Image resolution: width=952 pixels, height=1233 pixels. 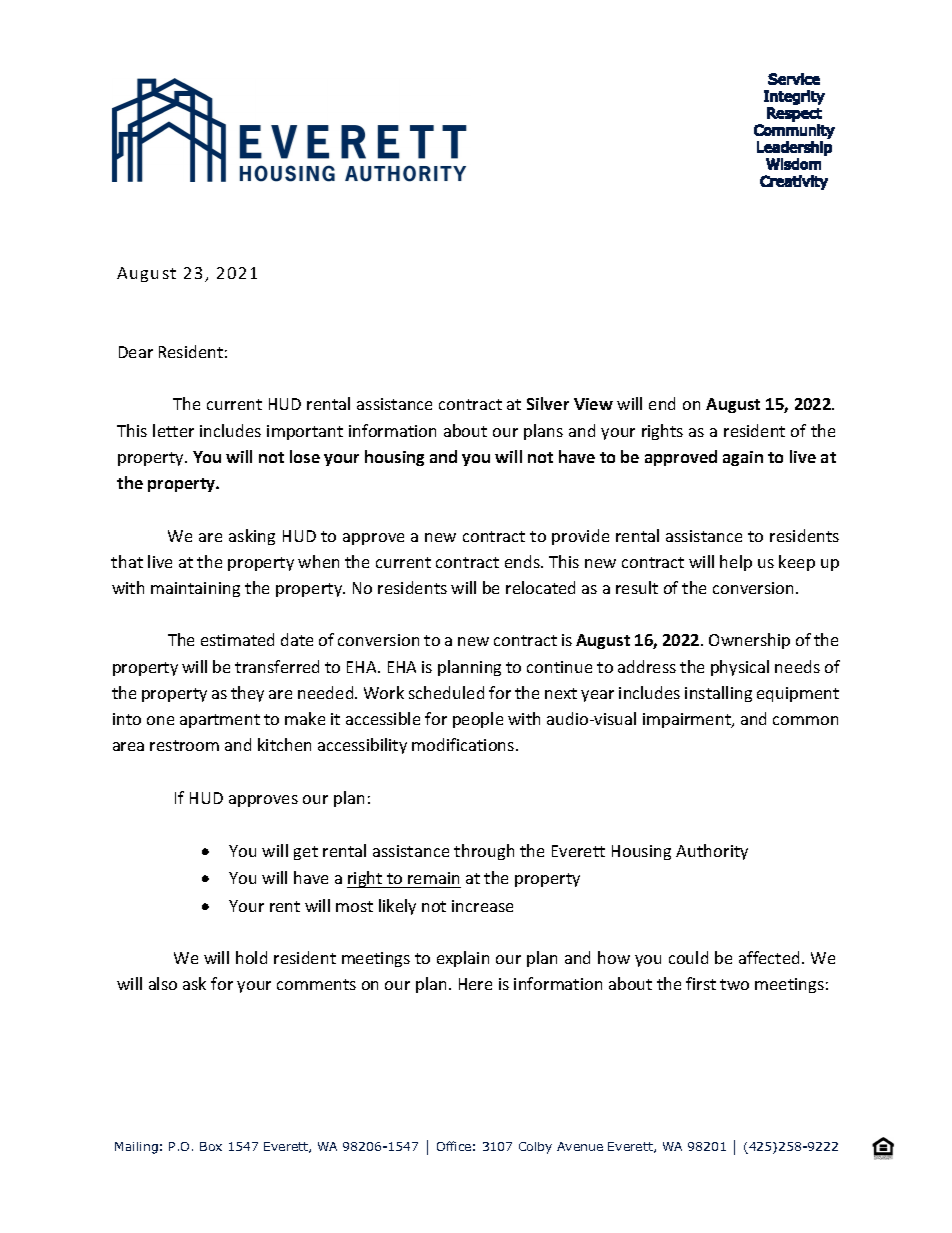 What do you see at coordinates (794, 97) in the screenshot?
I see `Integrity` at bounding box center [794, 97].
